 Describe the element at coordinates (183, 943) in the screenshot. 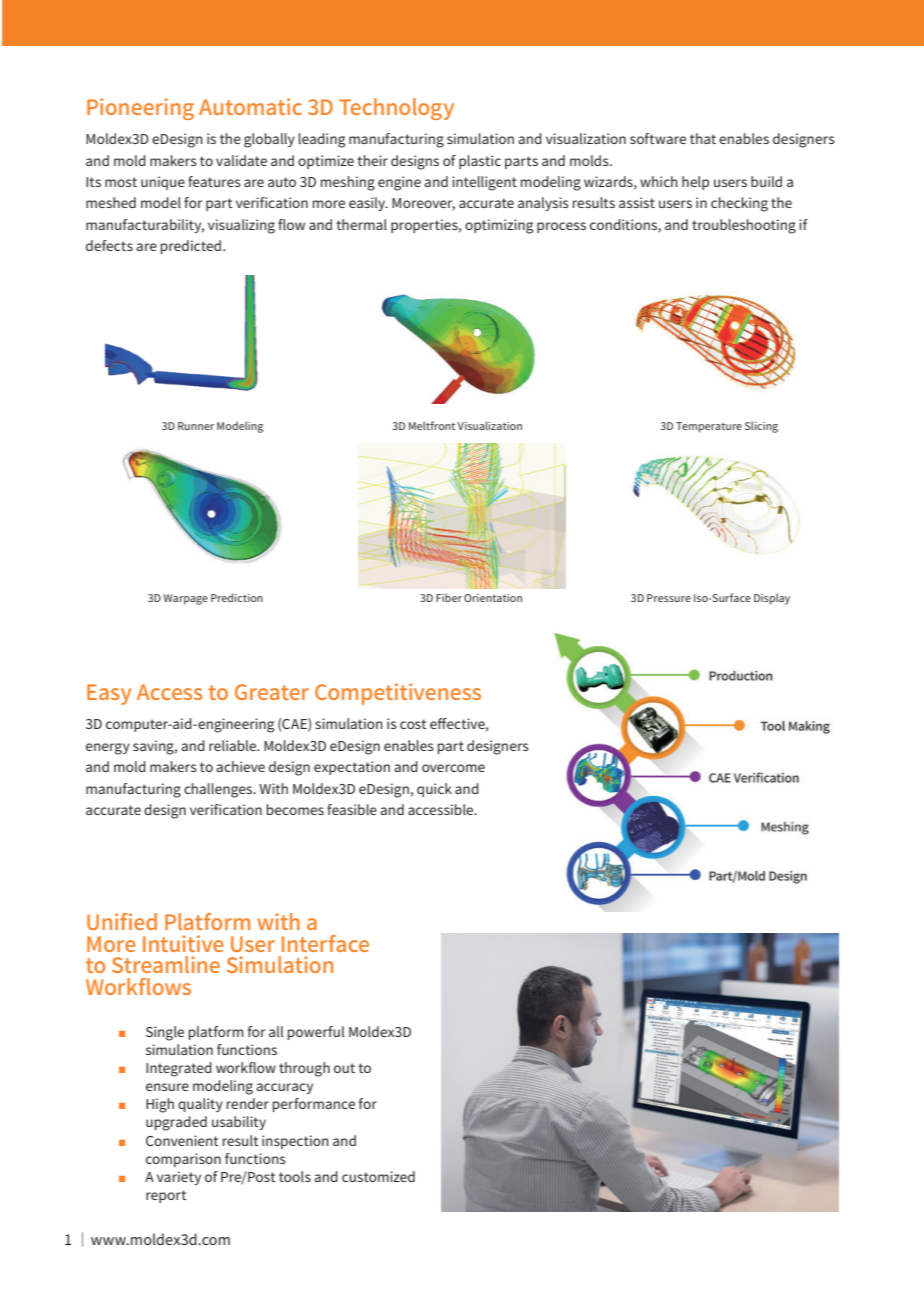

I see `Intuitive` at that location.
